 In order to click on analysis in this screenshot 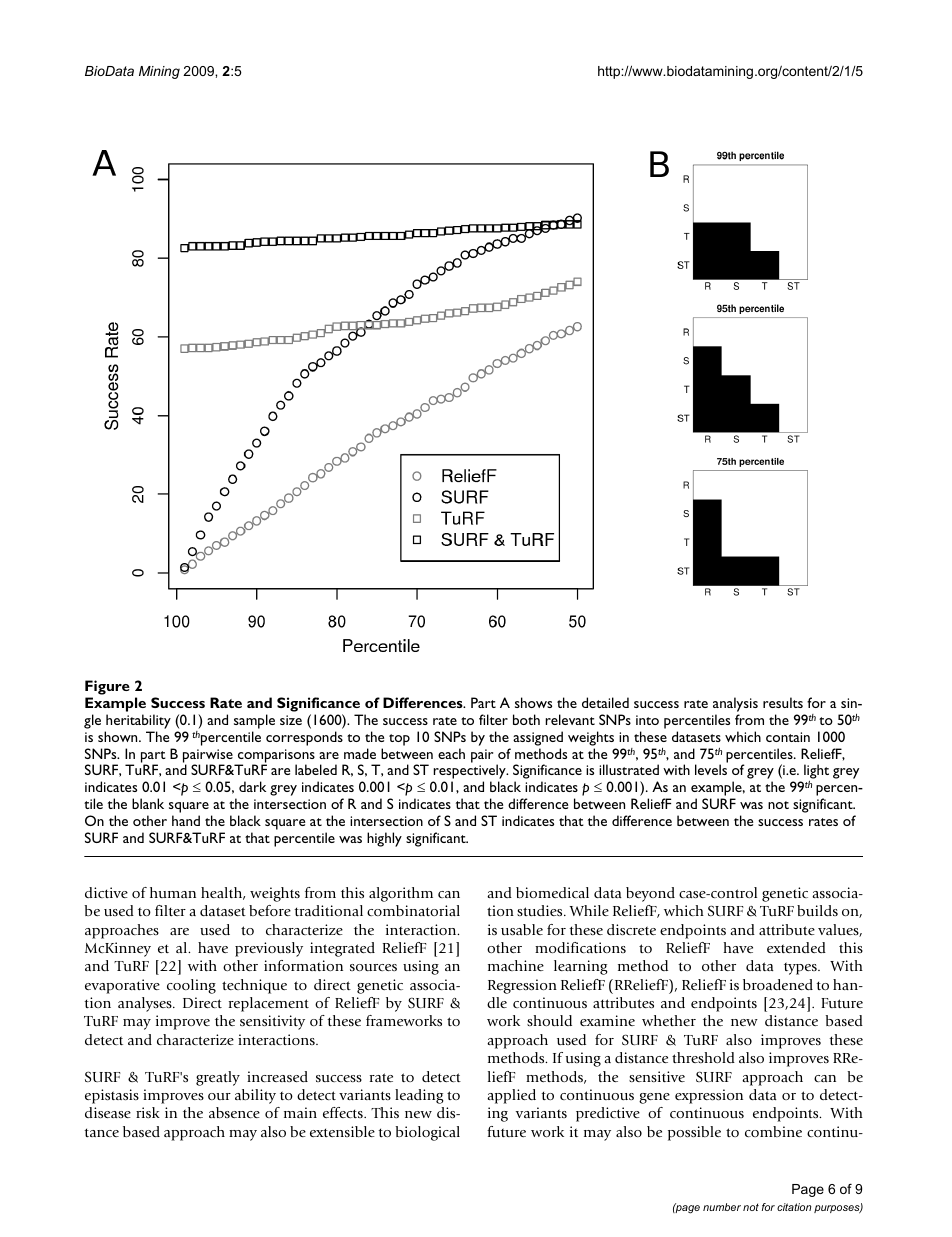, I will do `click(735, 706)`.
